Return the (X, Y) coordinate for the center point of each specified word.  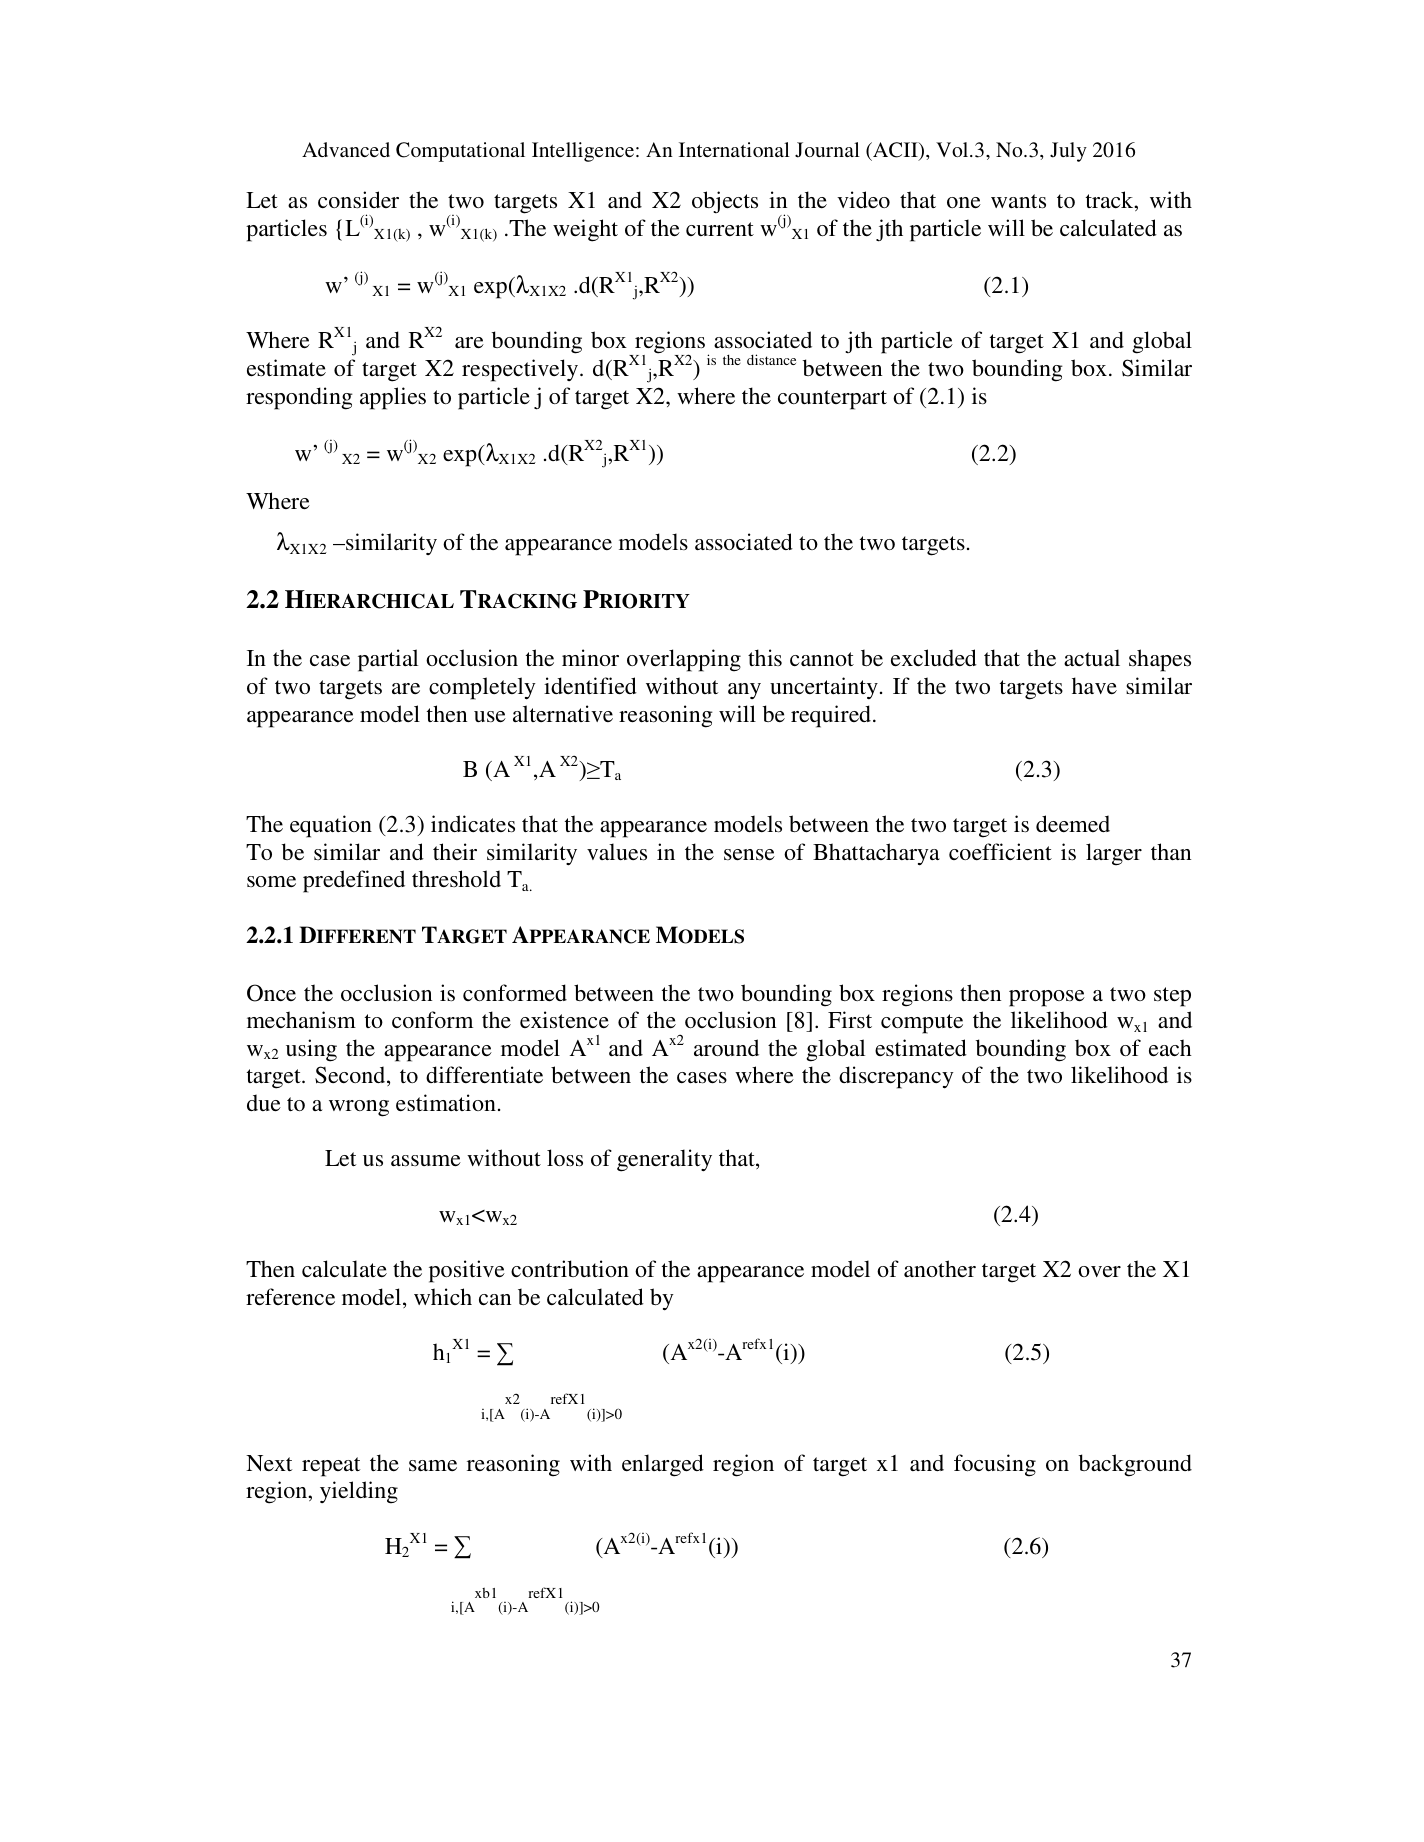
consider (358, 200)
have (1094, 685)
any (744, 691)
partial (388, 660)
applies (393, 398)
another (940, 1268)
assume (426, 1161)
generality (664, 1160)
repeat (331, 1467)
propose (1047, 998)
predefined (354, 881)
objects (725, 202)
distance (771, 359)
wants (1018, 201)
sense (749, 854)
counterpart (832, 400)
